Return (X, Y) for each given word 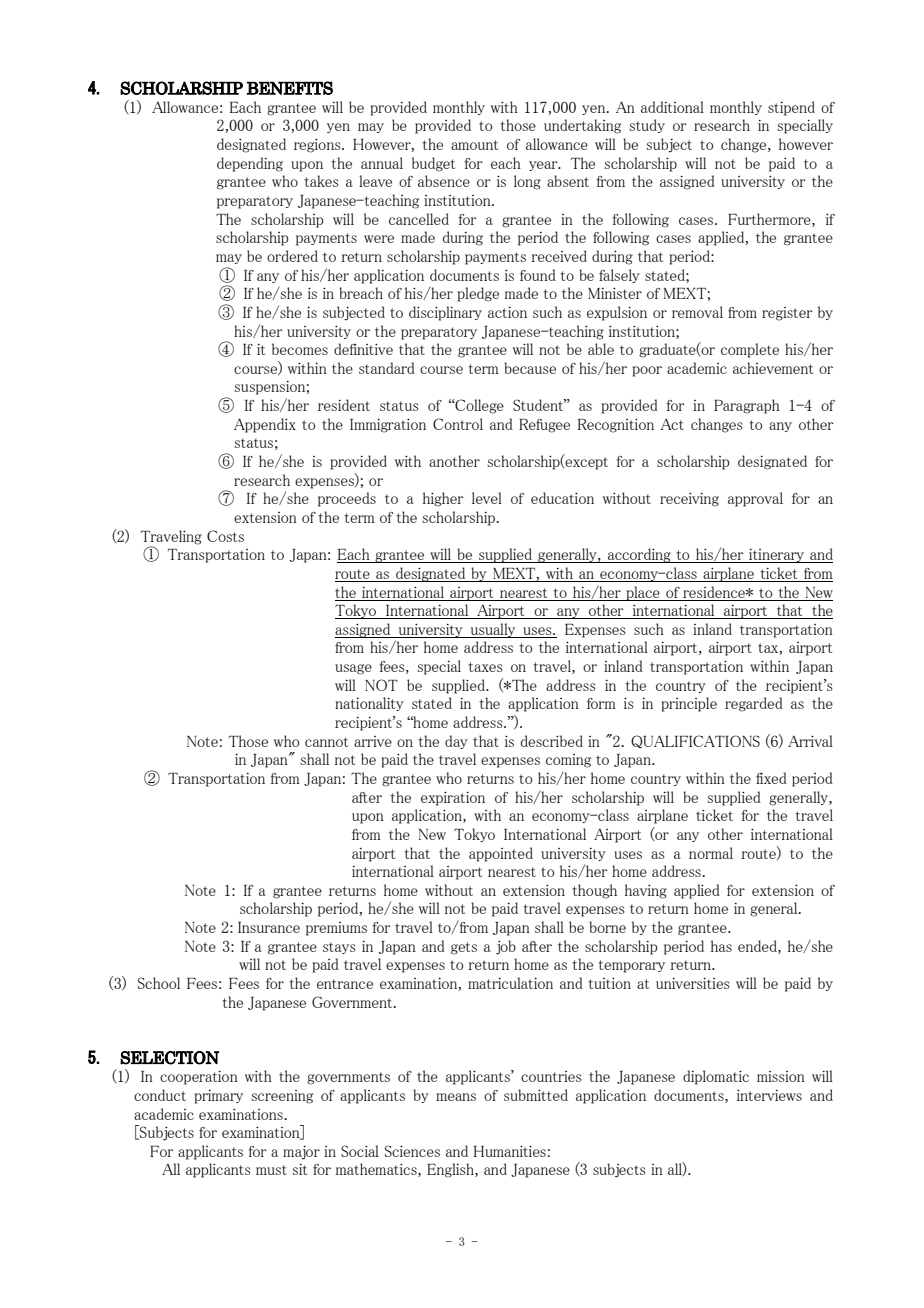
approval (755, 499)
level (487, 498)
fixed (771, 778)
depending (250, 164)
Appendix (265, 425)
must (271, 1170)
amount (474, 145)
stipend (791, 108)
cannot (326, 742)
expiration (453, 799)
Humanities (509, 1151)
